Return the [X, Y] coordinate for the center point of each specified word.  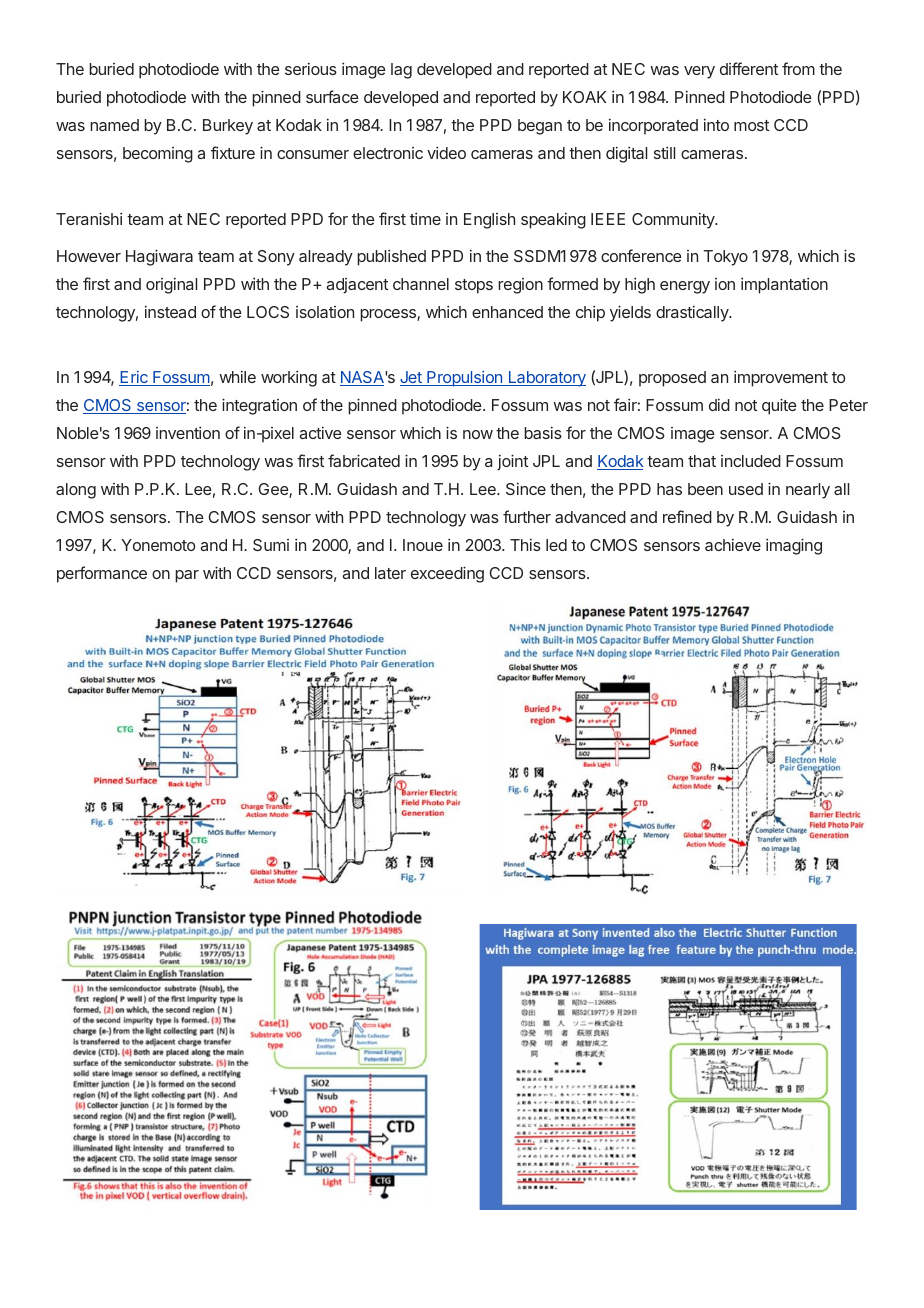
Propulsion [464, 379]
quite [779, 406]
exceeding [447, 574]
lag [401, 71]
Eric [134, 378]
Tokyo [726, 258]
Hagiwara [159, 257]
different [749, 68]
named [114, 125]
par [187, 576]
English [489, 221]
